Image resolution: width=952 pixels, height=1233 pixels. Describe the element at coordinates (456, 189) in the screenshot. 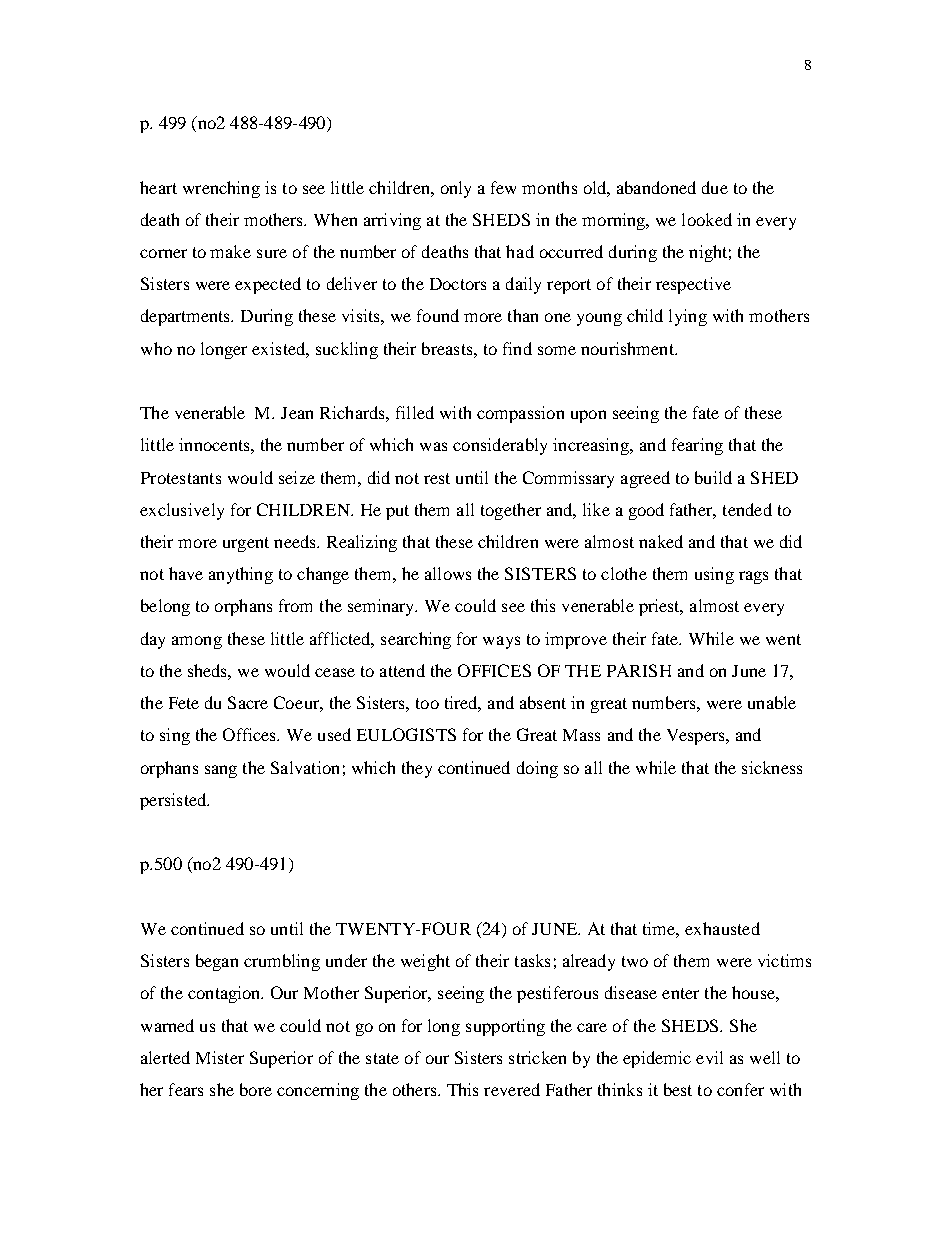

I see `only` at that location.
